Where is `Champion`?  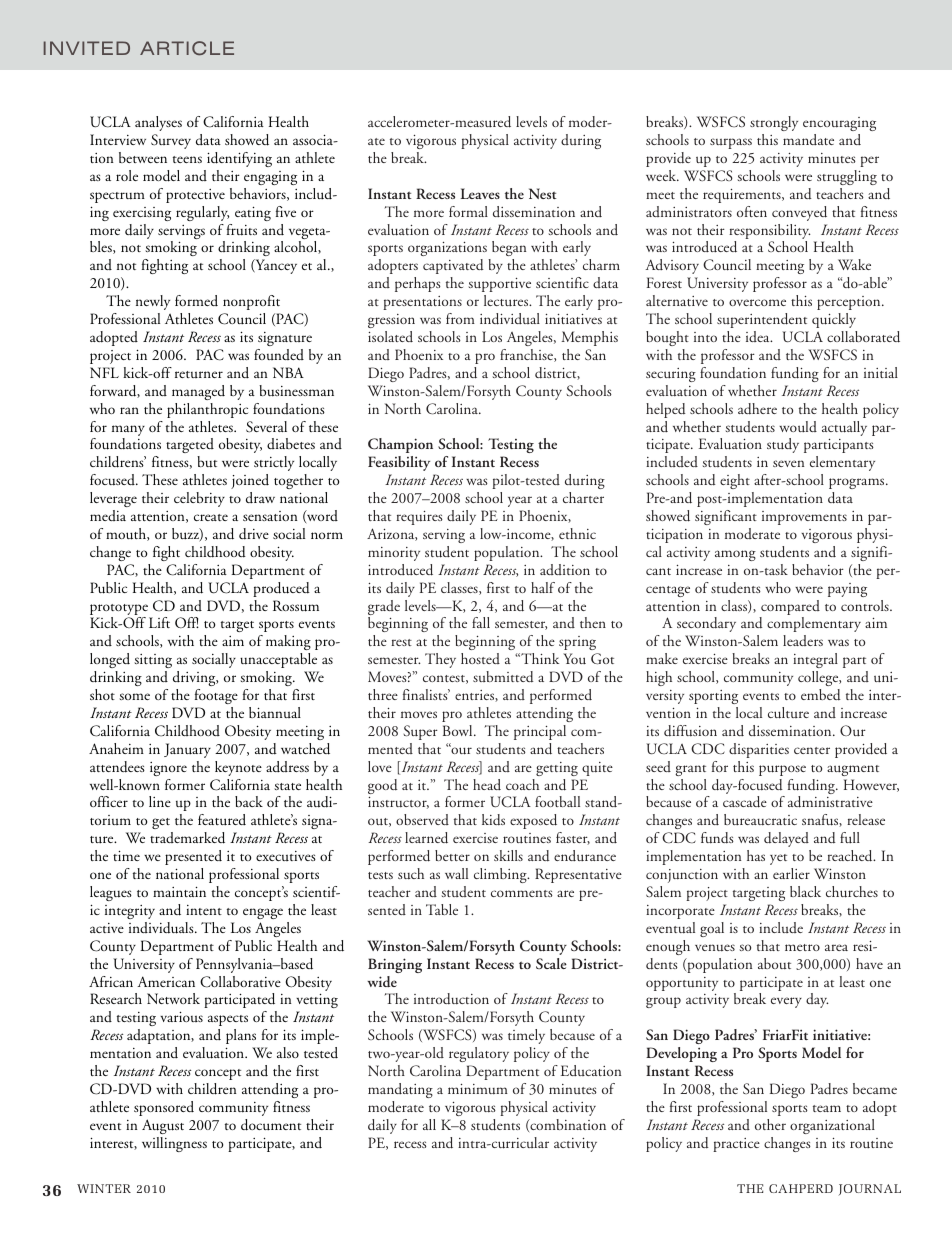
Champion is located at coordinates (400, 445).
